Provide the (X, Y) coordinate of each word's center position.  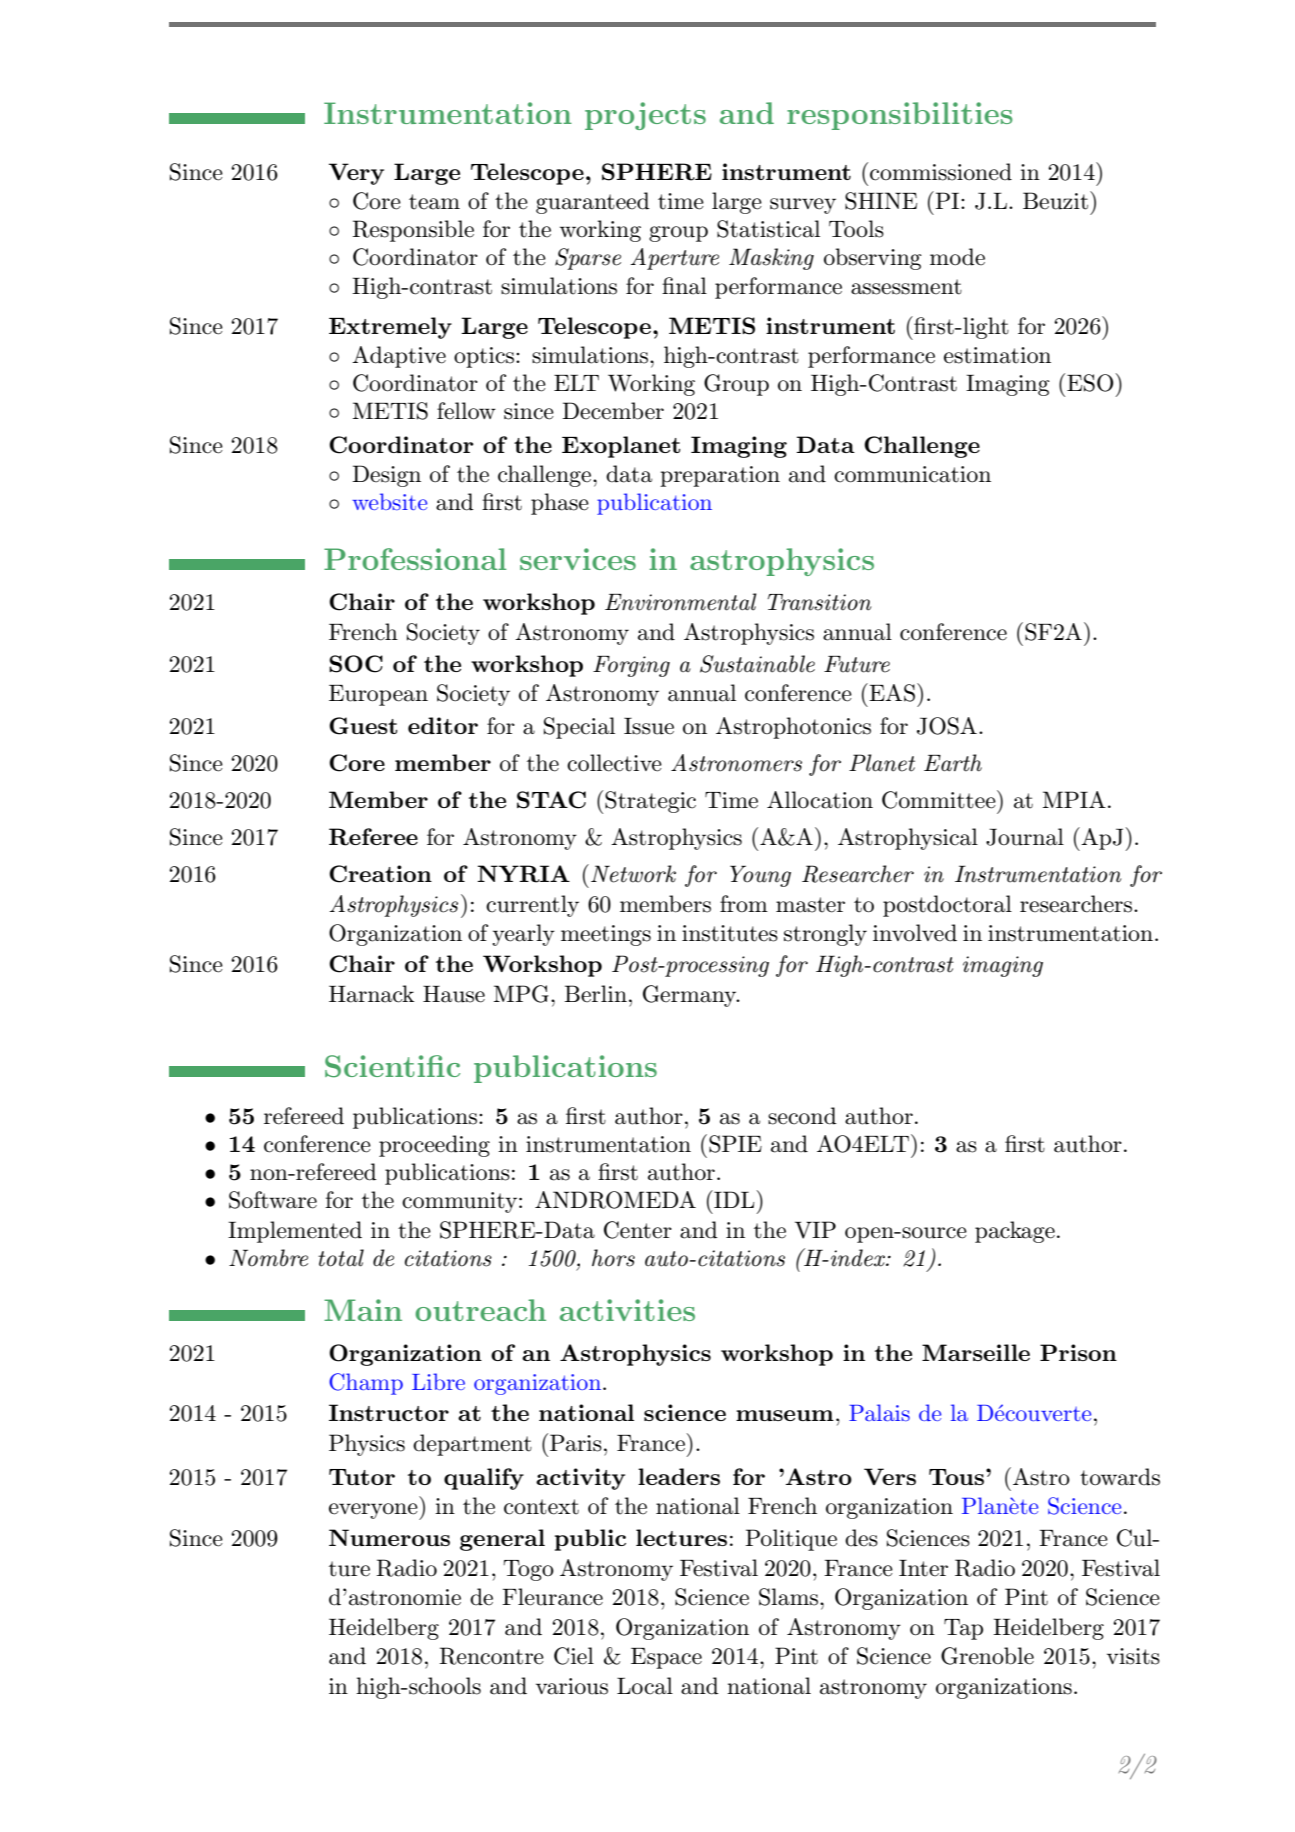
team (434, 202)
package (1015, 1232)
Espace (666, 1658)
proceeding (434, 1146)
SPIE (735, 1144)
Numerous (389, 1537)
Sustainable (757, 664)
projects (645, 116)
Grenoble (987, 1656)
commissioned (941, 172)
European (378, 695)
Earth (953, 763)
